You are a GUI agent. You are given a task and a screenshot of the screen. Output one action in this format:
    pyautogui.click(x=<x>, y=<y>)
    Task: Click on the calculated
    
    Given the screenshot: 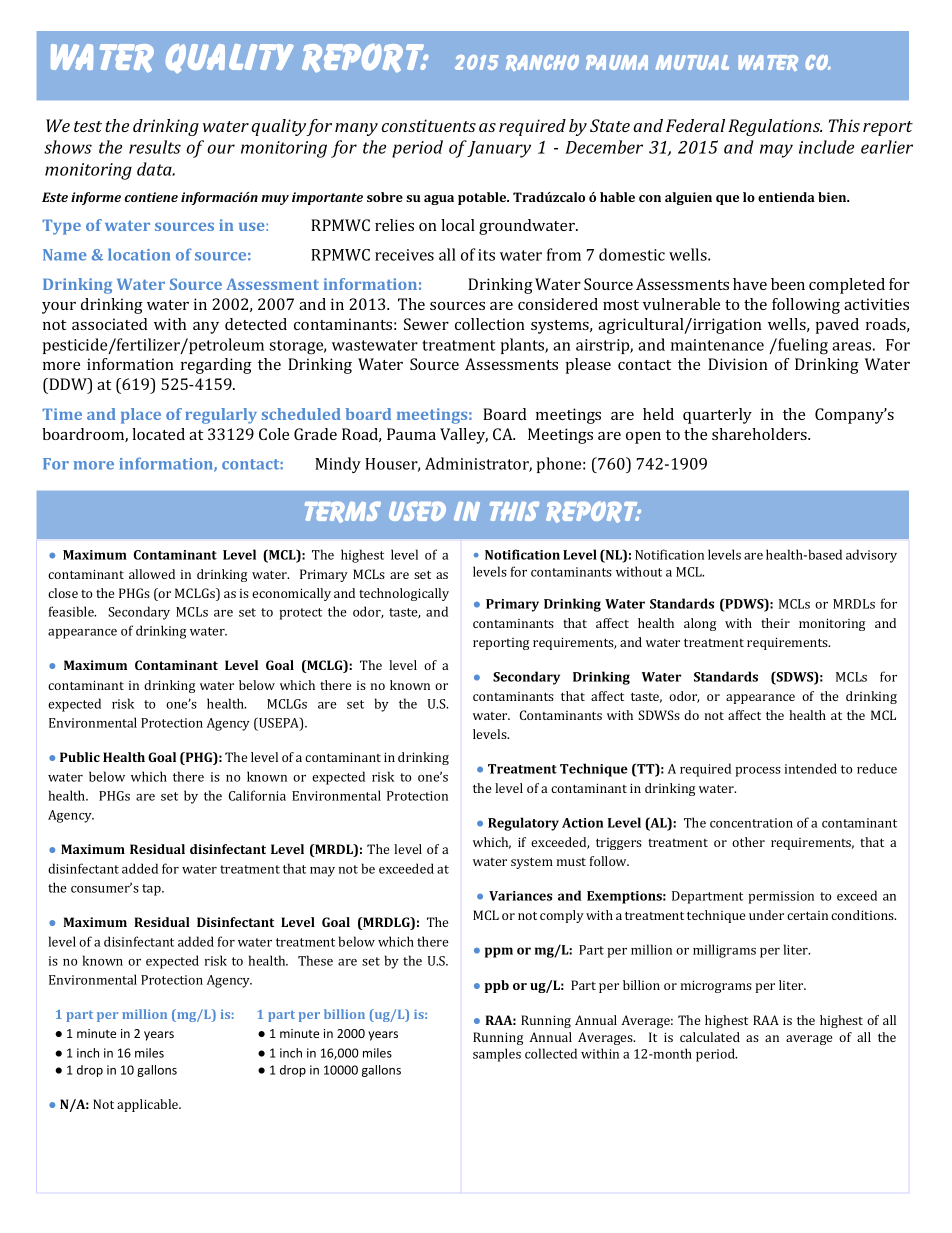 What is the action you would take?
    pyautogui.click(x=710, y=1037)
